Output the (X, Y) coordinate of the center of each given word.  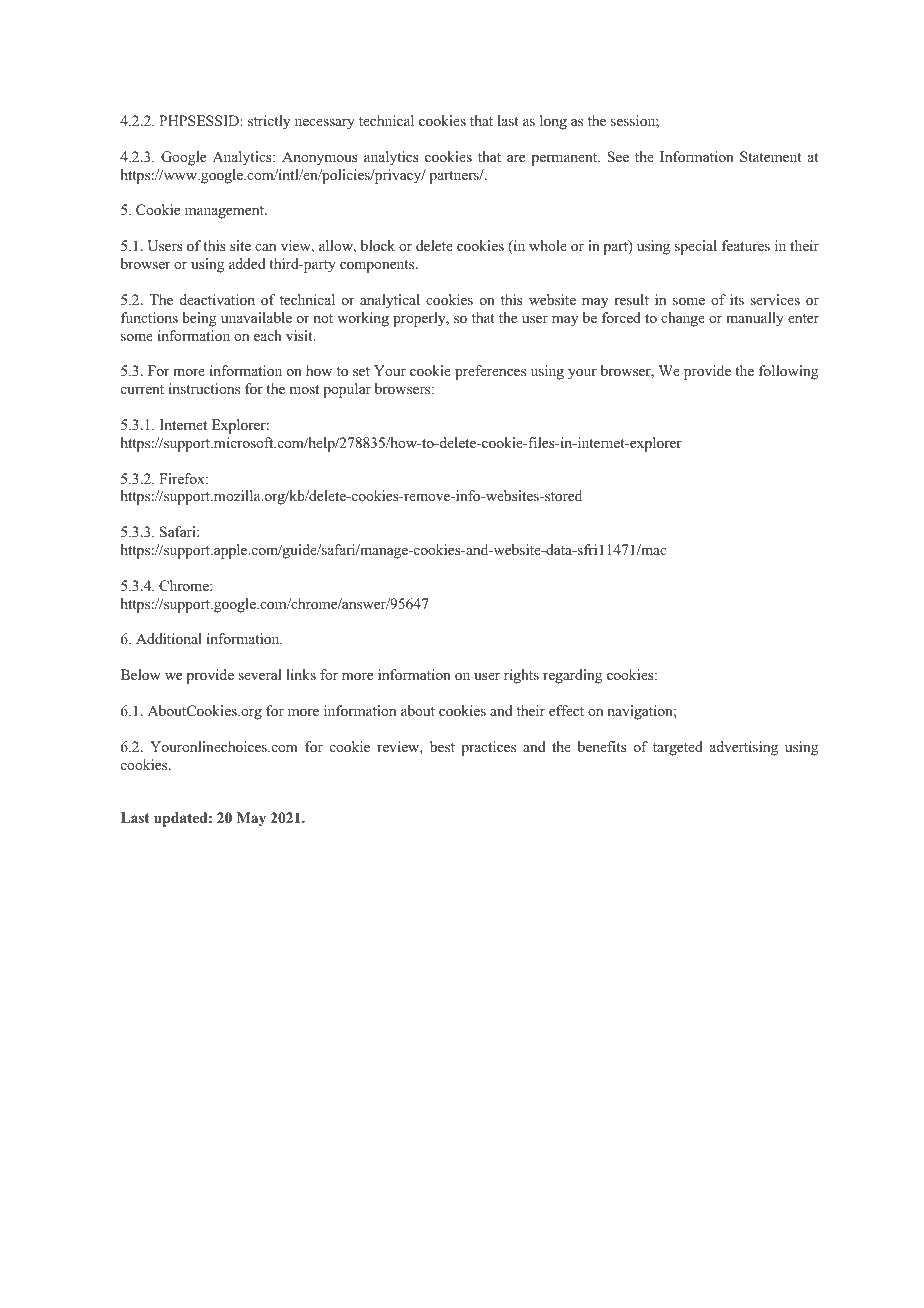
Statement (771, 156)
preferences (490, 372)
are (516, 158)
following (788, 372)
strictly (269, 122)
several (259, 674)
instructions (204, 388)
